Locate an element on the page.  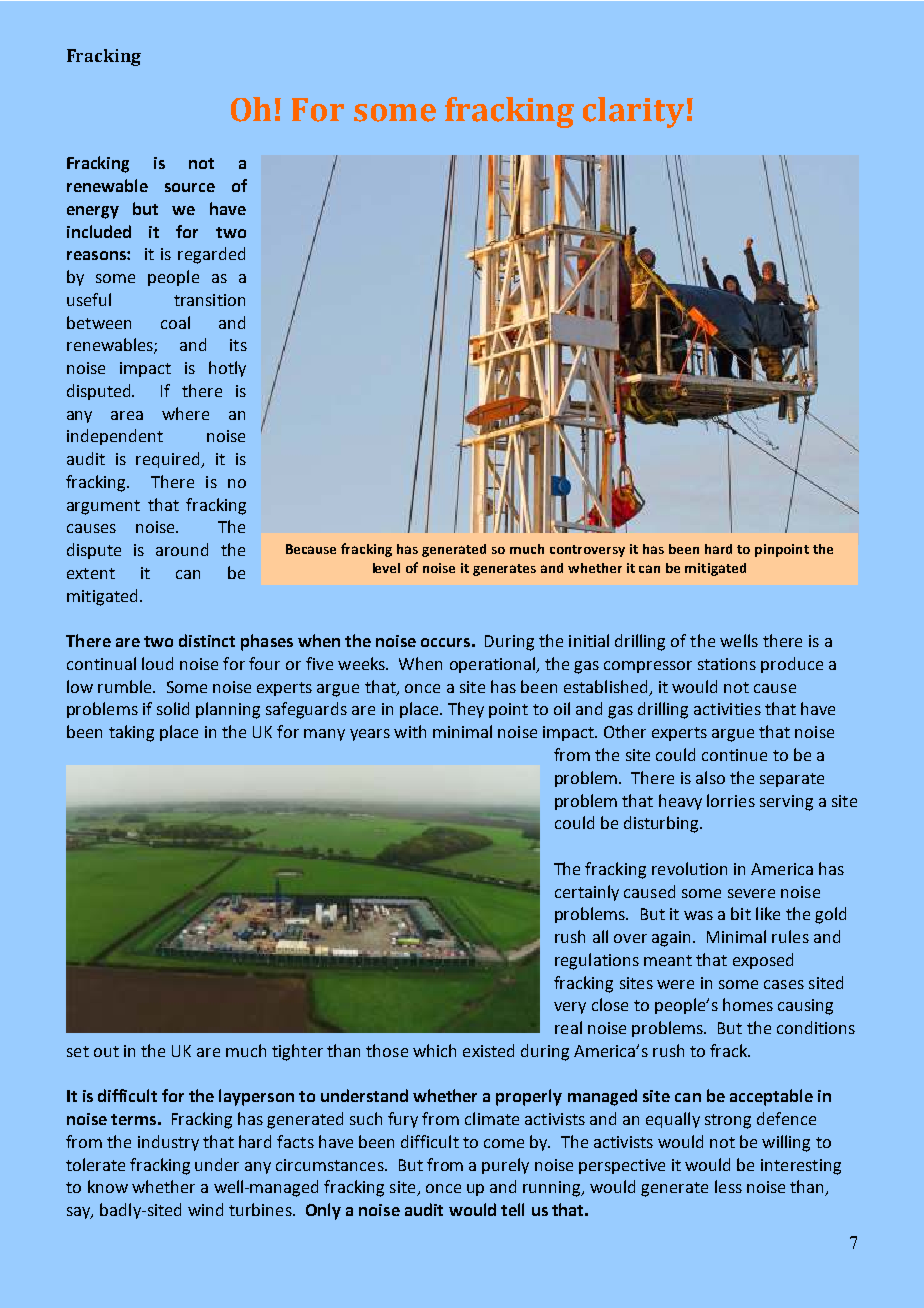
clarity is located at coordinates (633, 112).
